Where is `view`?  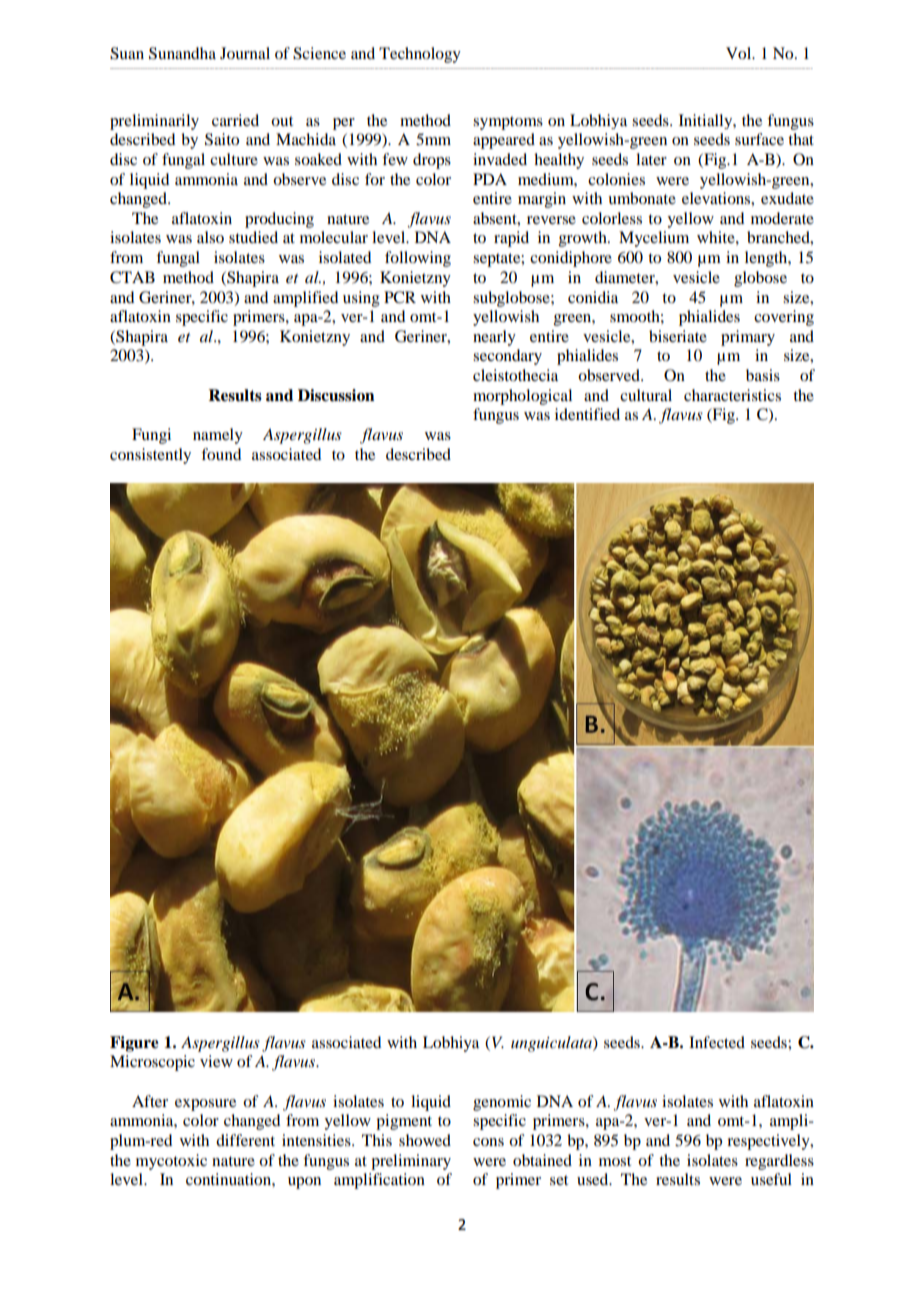
view is located at coordinates (216, 1061).
